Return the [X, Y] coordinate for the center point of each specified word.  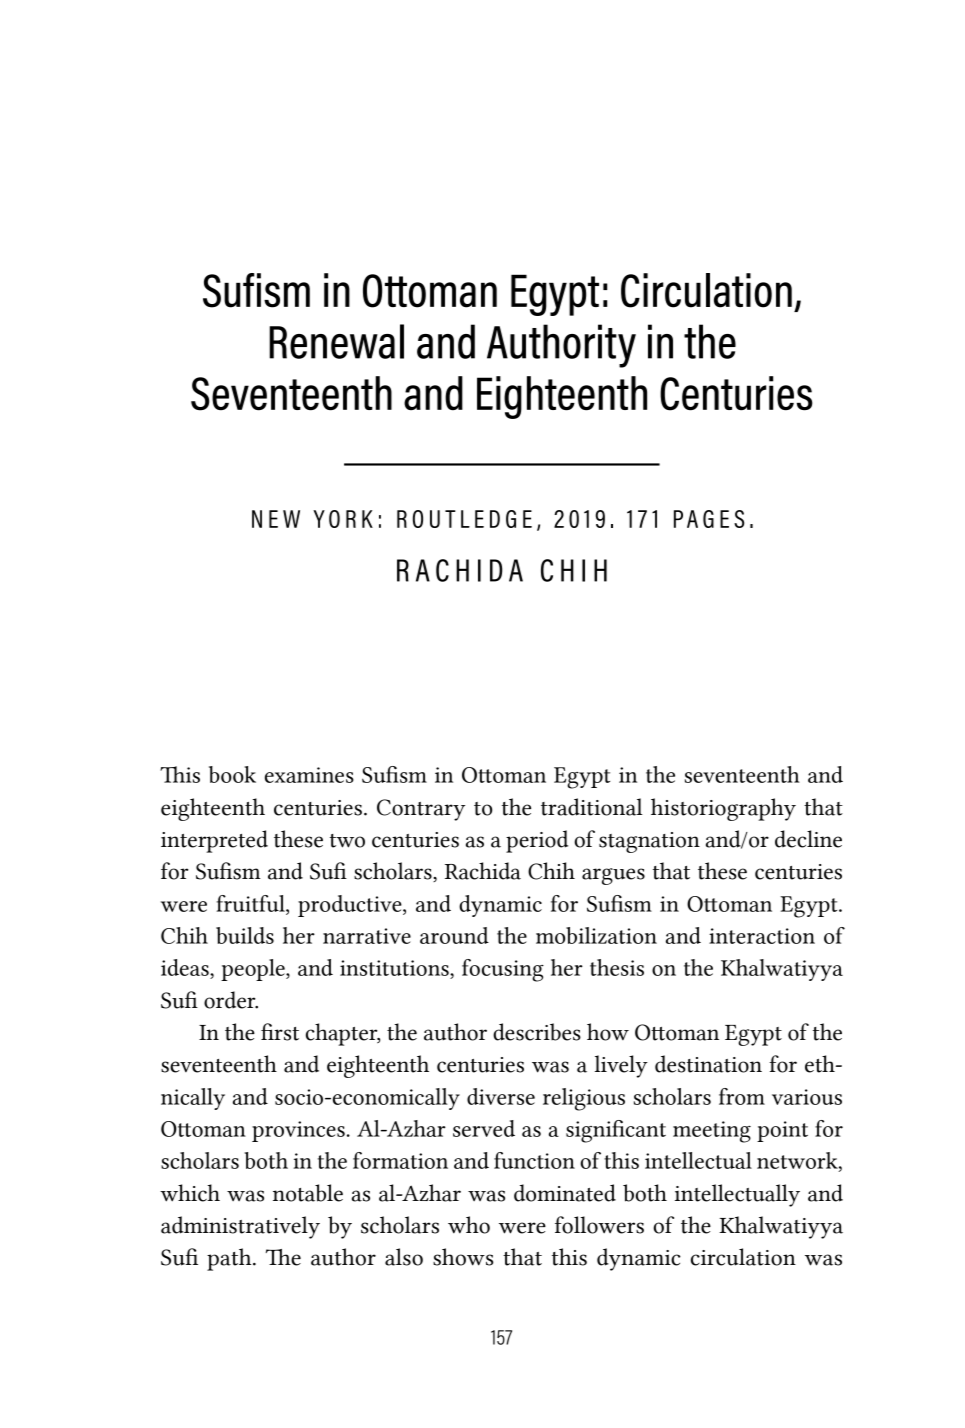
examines [309, 775]
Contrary [421, 810]
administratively [240, 1227]
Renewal [336, 341]
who [469, 1225]
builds [245, 935]
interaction [762, 936]
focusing [503, 970]
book [232, 774]
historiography [723, 809]
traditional [592, 807]
